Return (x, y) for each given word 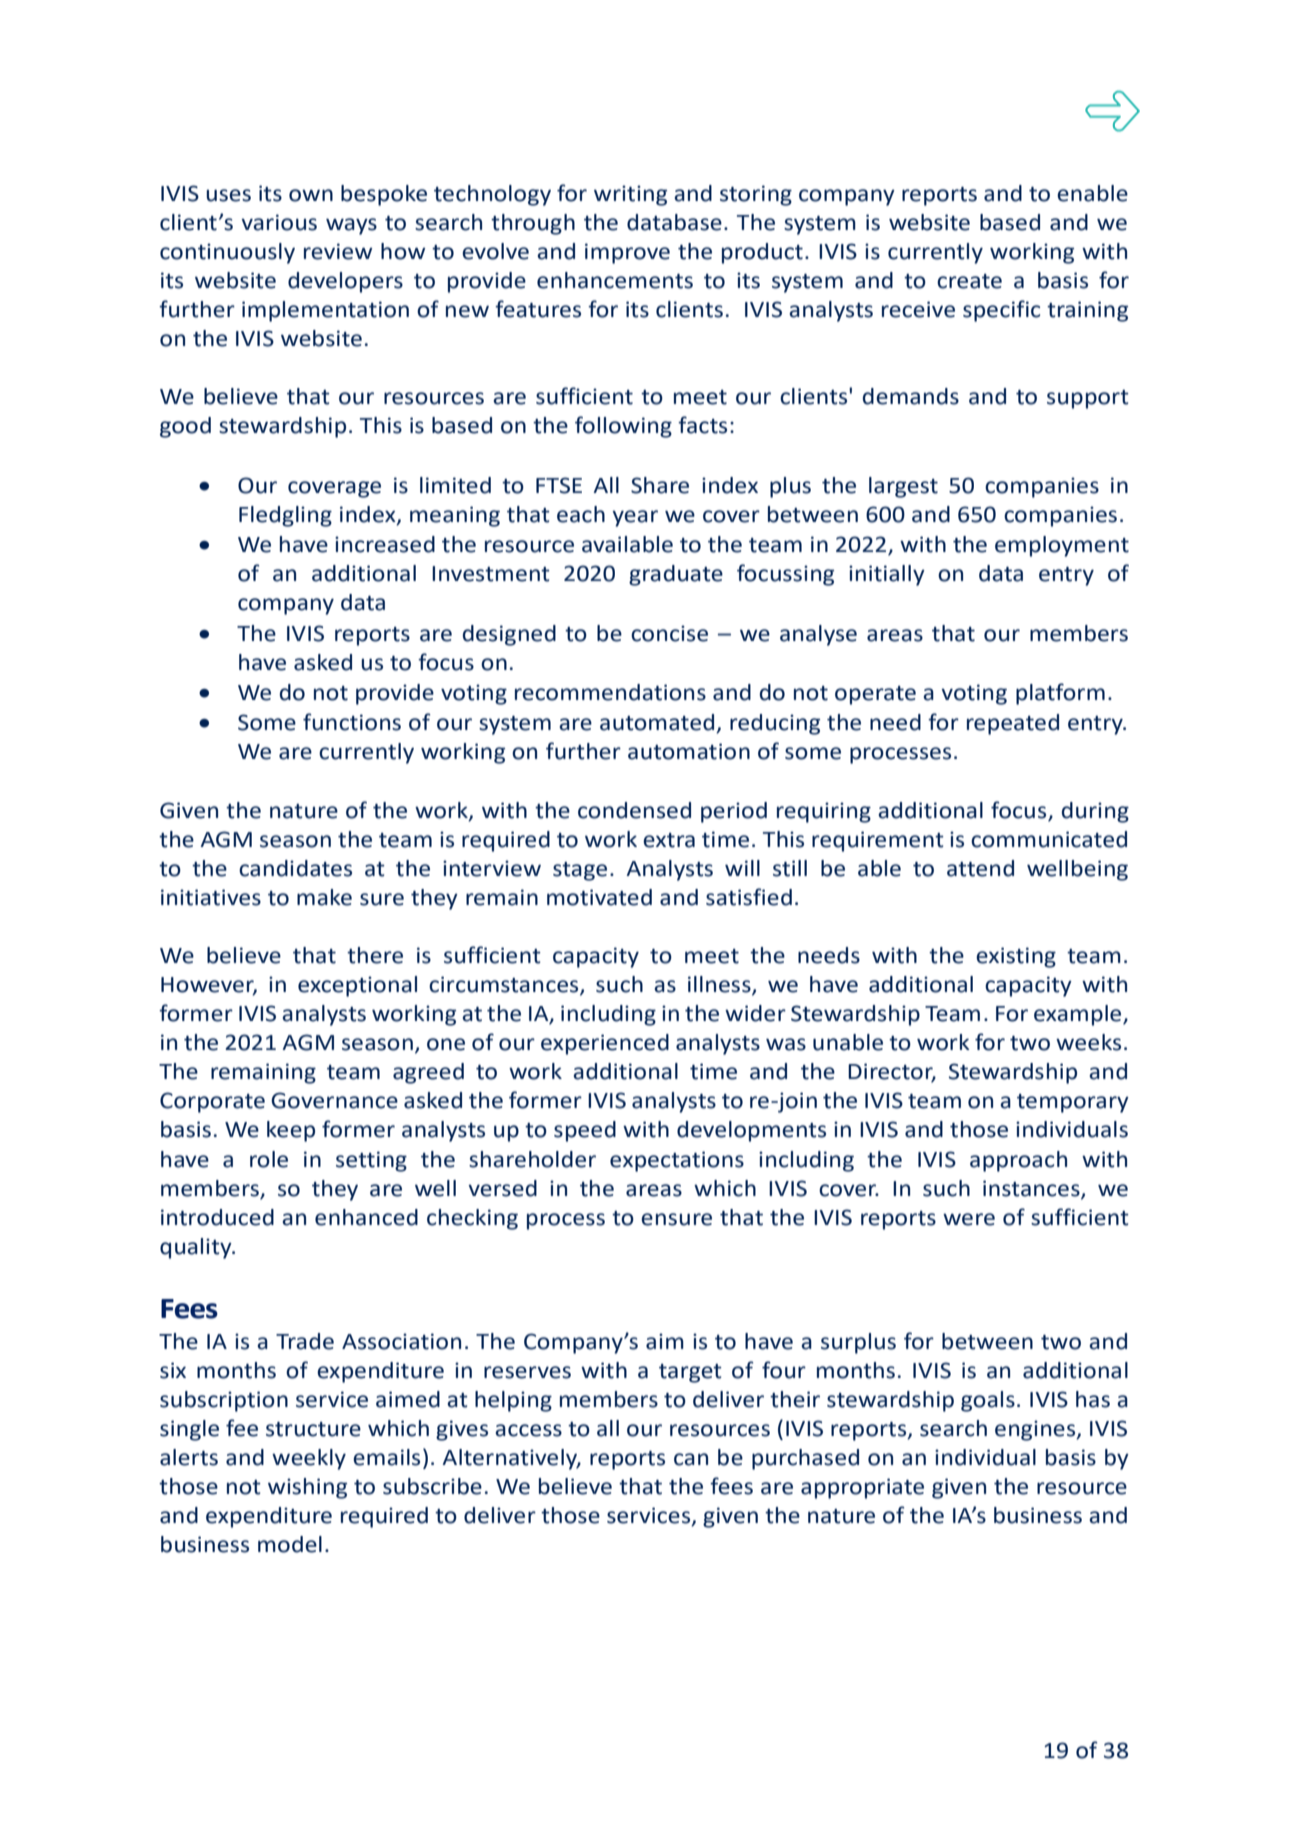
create (969, 281)
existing (1016, 957)
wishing (307, 1488)
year (635, 518)
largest (903, 487)
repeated (1013, 724)
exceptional (357, 986)
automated (658, 723)
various (279, 222)
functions (352, 722)
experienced (605, 1044)
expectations (677, 1161)
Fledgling (285, 516)
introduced (217, 1217)
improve (627, 253)
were (969, 1219)
